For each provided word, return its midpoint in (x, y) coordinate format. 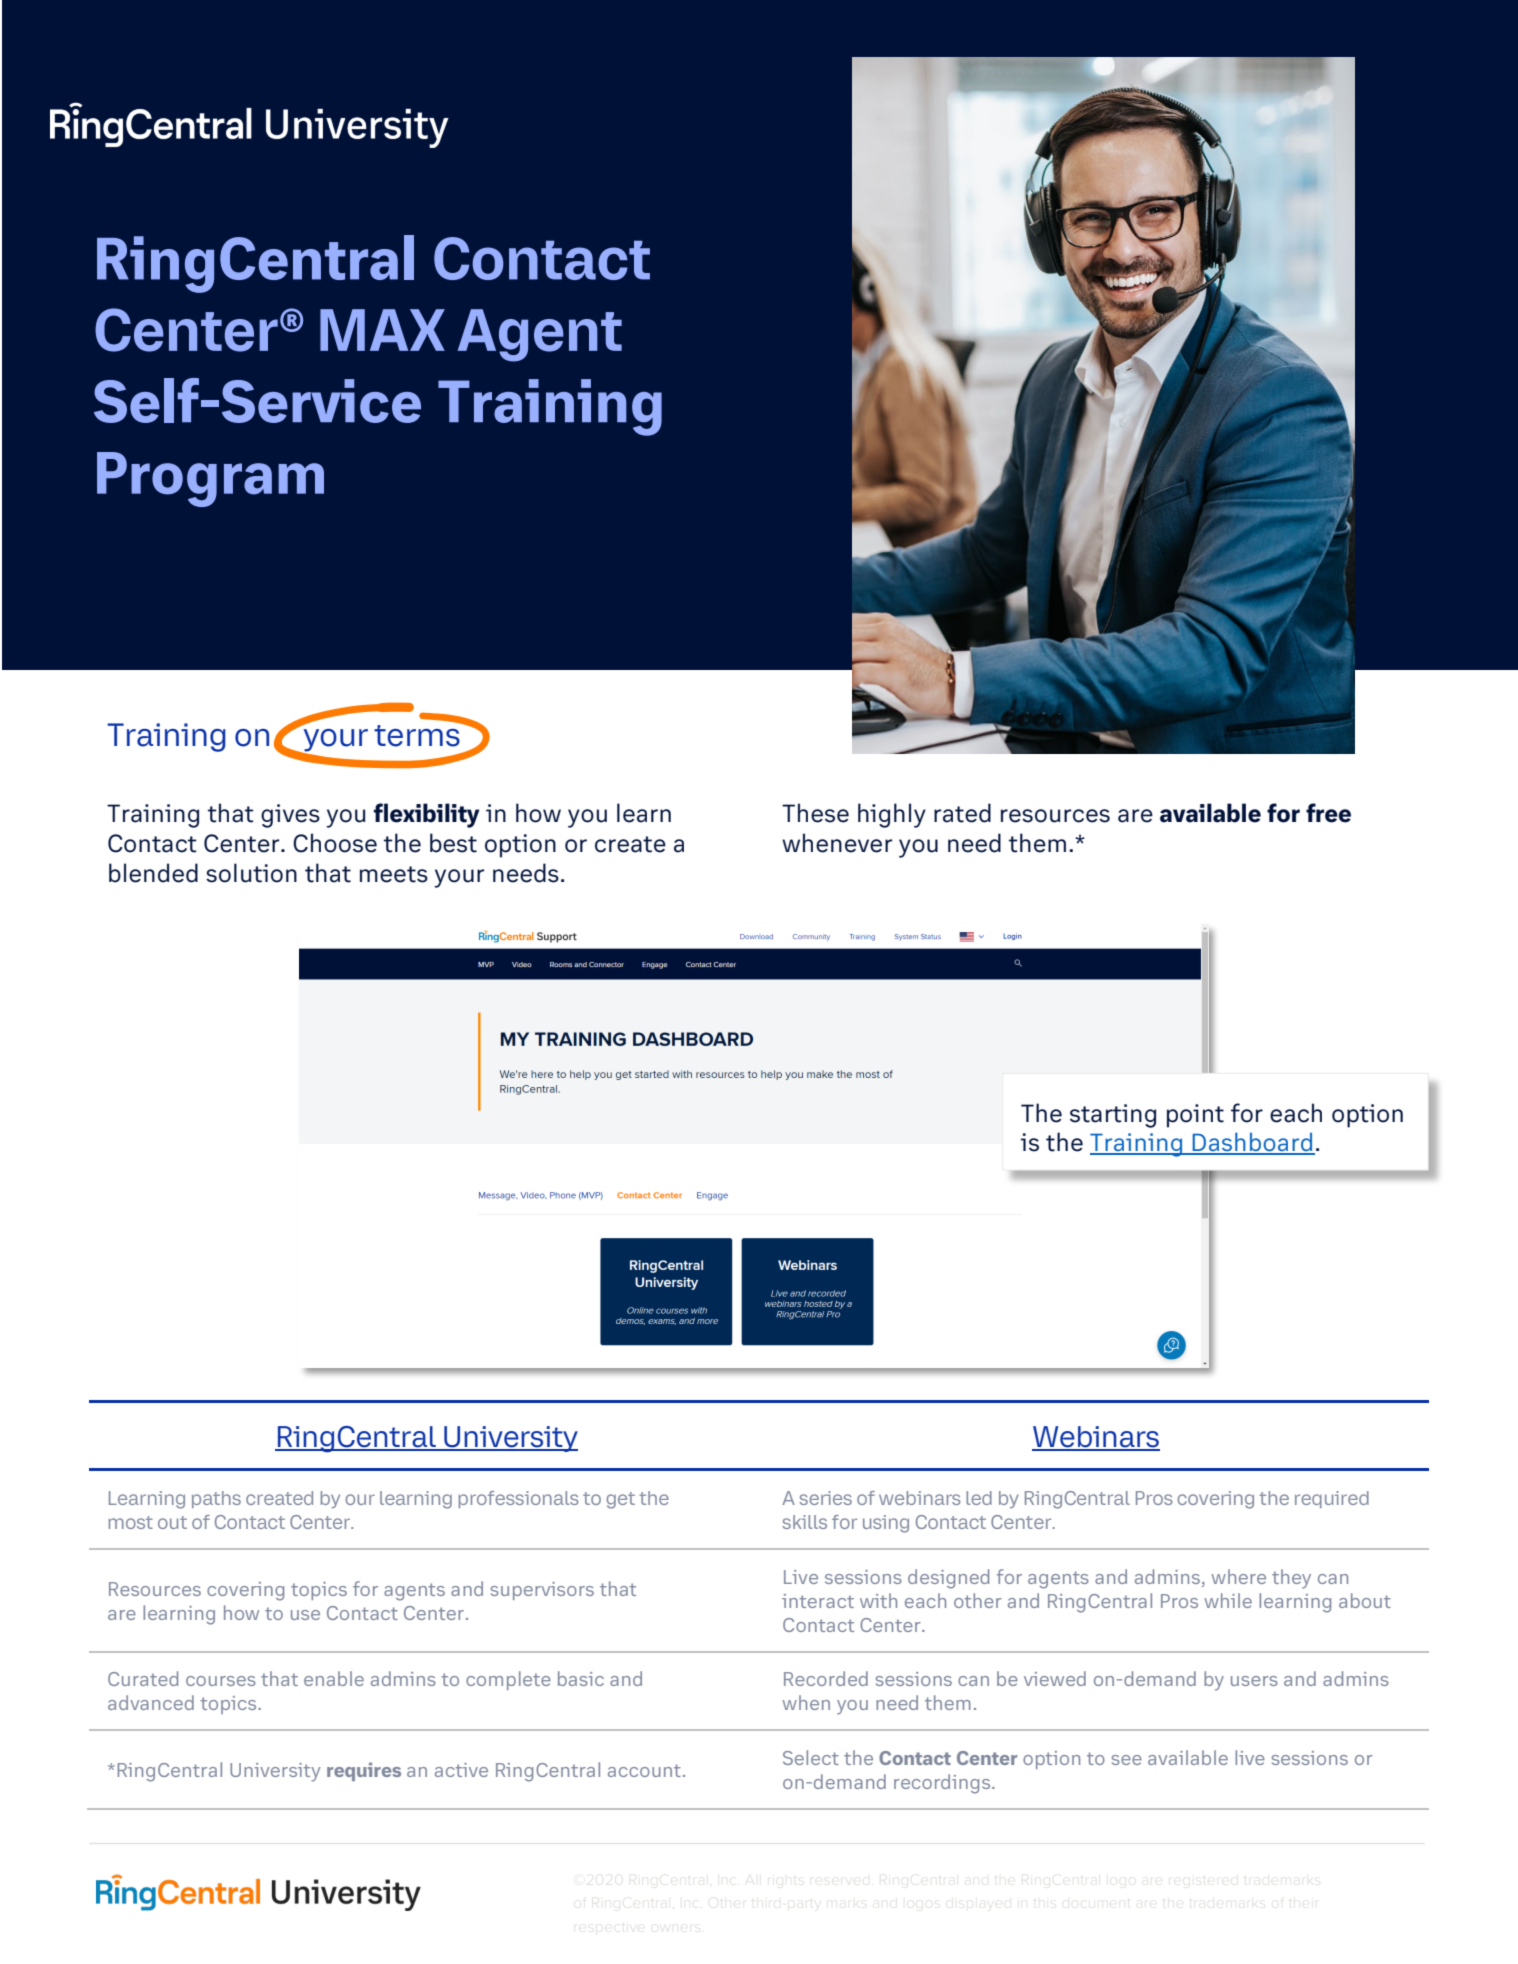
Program (210, 479)
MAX (382, 330)
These (815, 813)
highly (892, 815)
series (825, 1498)
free (1328, 813)
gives (290, 816)
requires (364, 1771)
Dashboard (1253, 1143)
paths (216, 1499)
